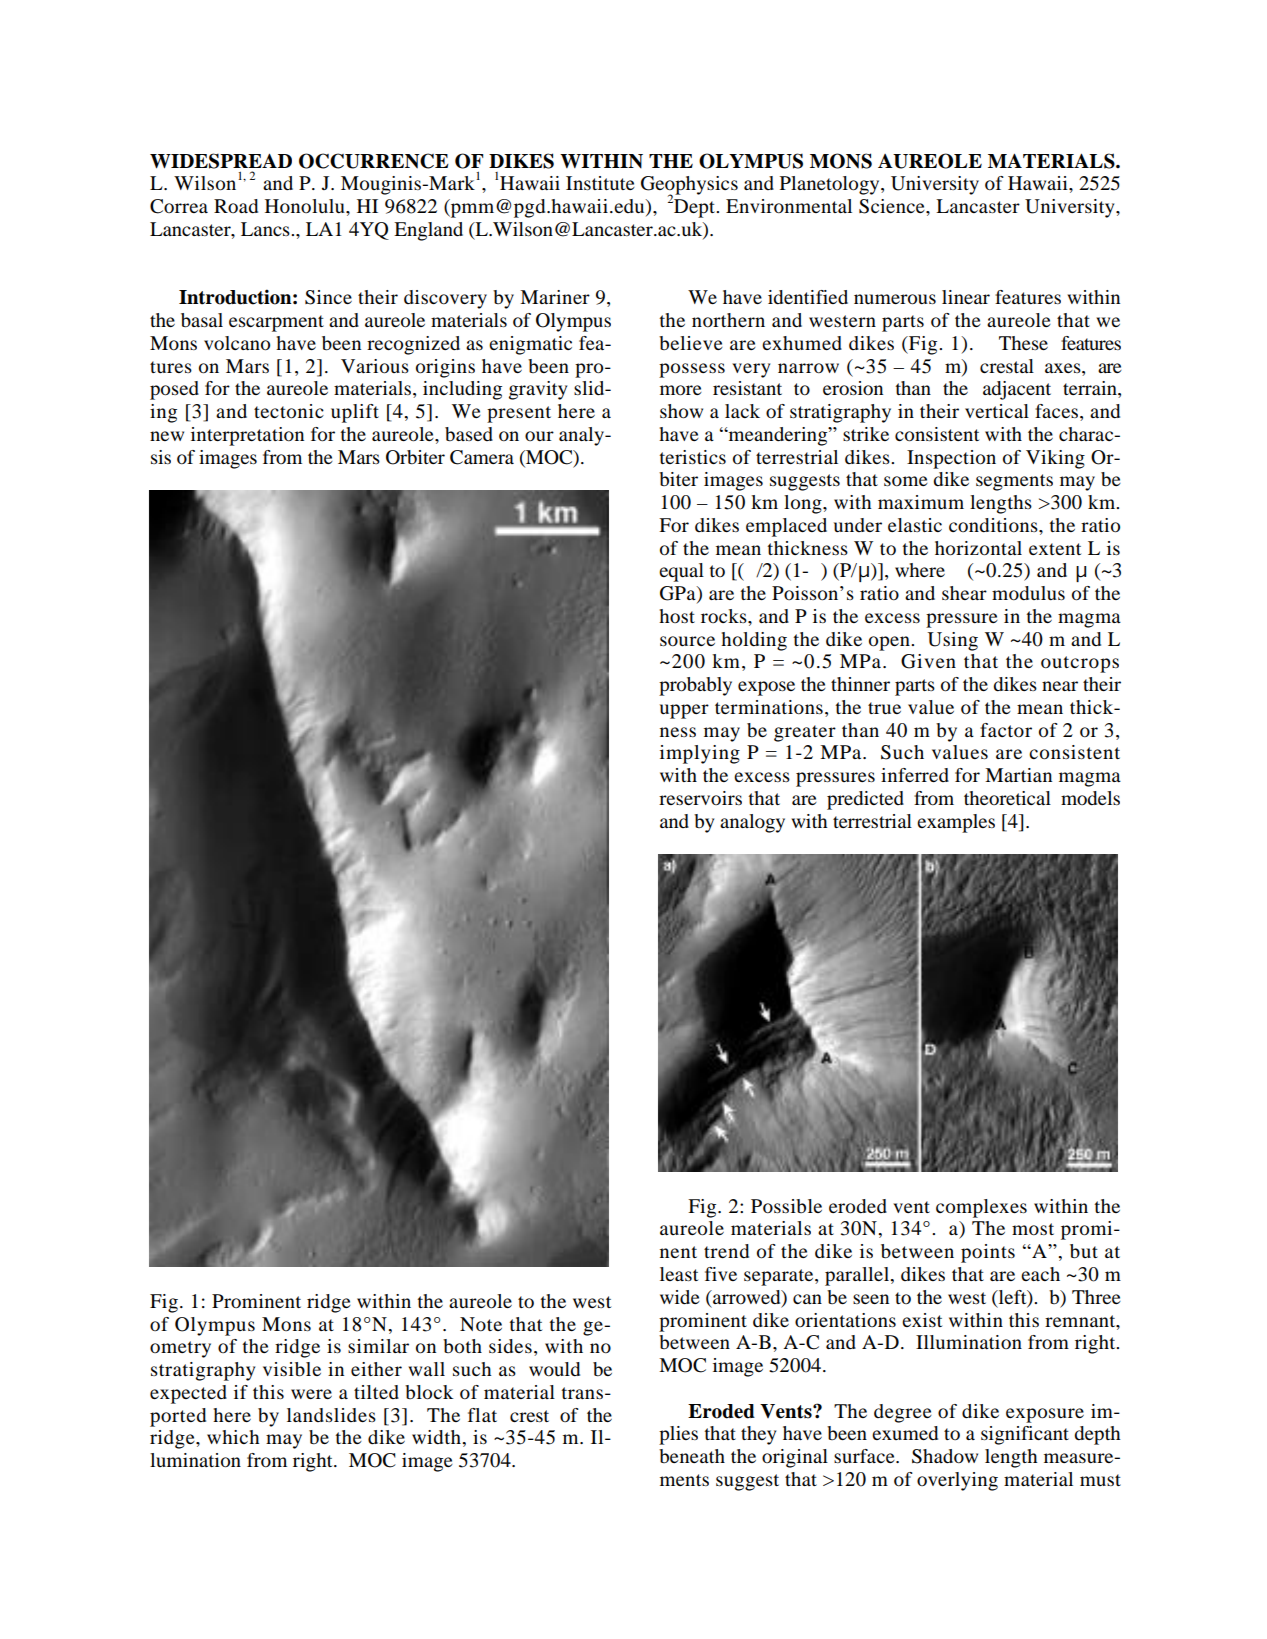  What do you see at coordinates (247, 436) in the page?
I see `interpretation` at bounding box center [247, 436].
